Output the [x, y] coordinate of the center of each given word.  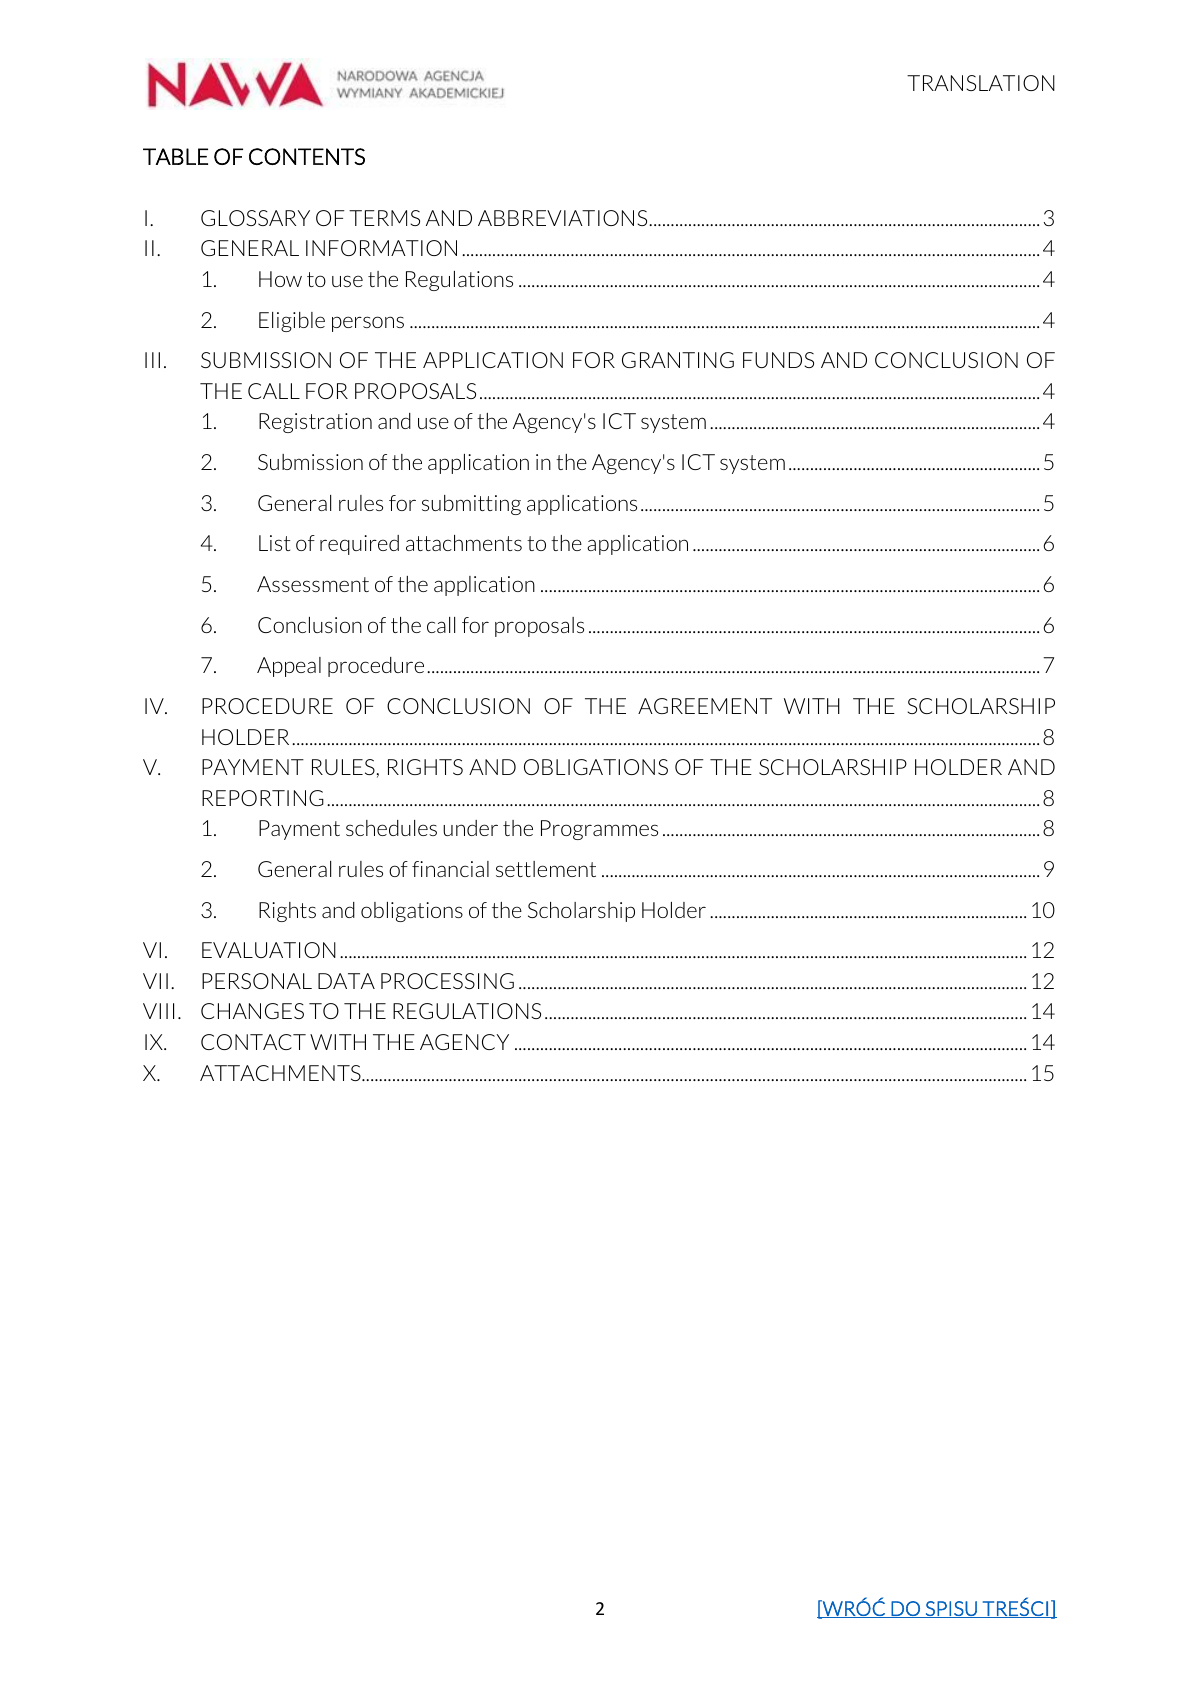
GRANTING [678, 360]
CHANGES [252, 1011]
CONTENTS [307, 156]
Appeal [289, 667]
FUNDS [778, 360]
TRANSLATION [981, 83]
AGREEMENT [705, 706]
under [470, 828]
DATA [346, 981]
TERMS [384, 218]
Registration [315, 423]
